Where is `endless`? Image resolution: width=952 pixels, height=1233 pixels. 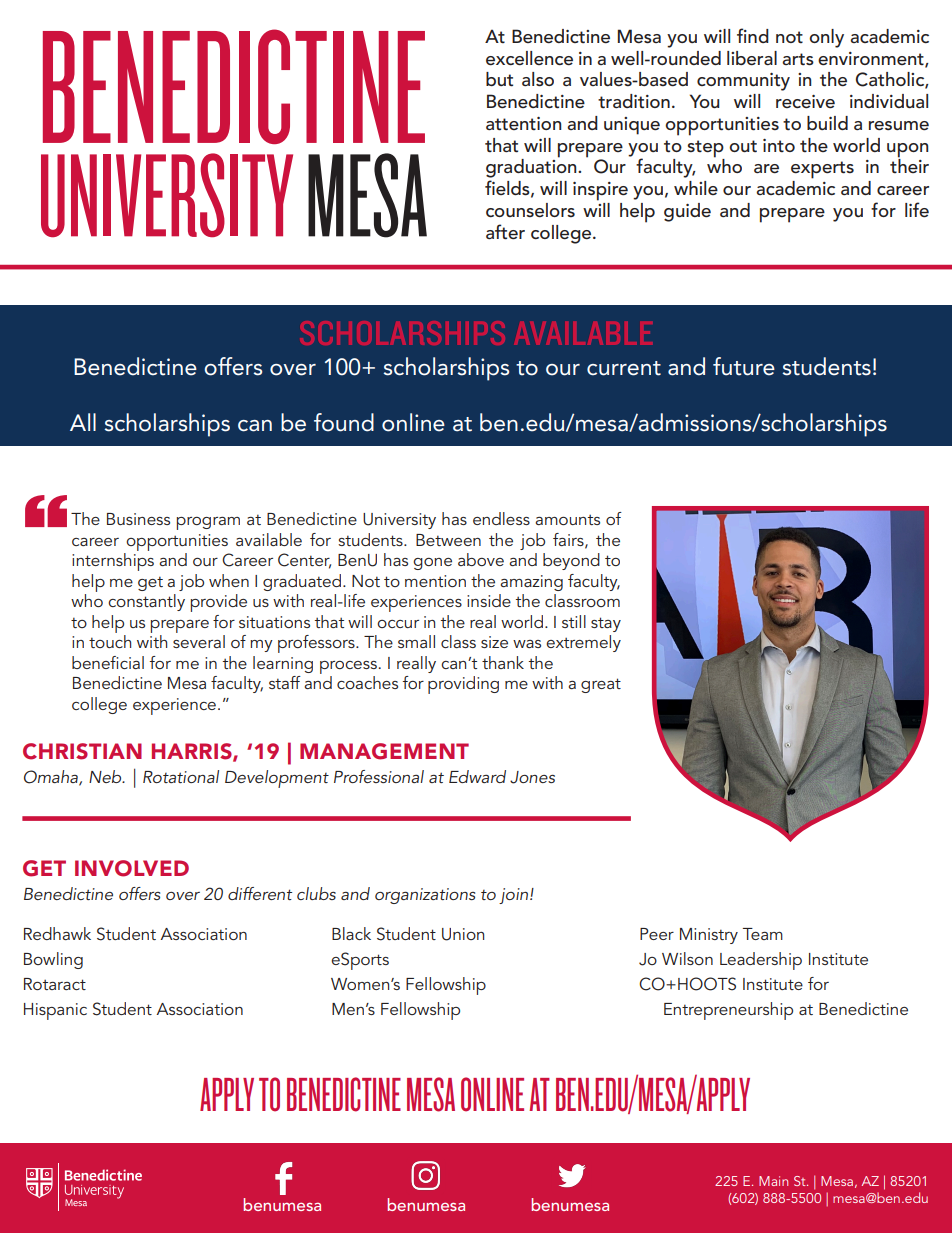 endless is located at coordinates (501, 518).
